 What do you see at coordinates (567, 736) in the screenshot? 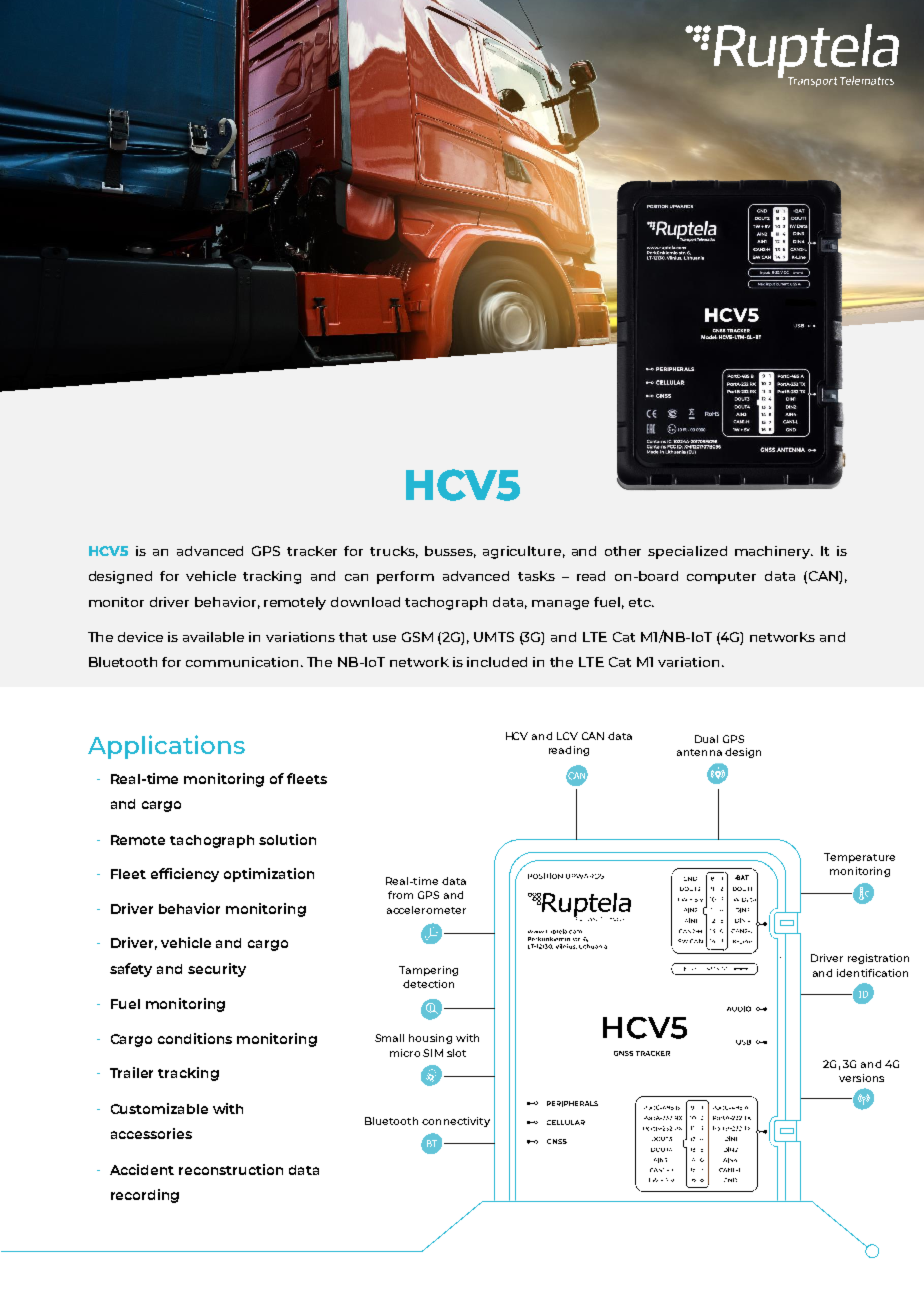
I see `LCV` at bounding box center [567, 736].
